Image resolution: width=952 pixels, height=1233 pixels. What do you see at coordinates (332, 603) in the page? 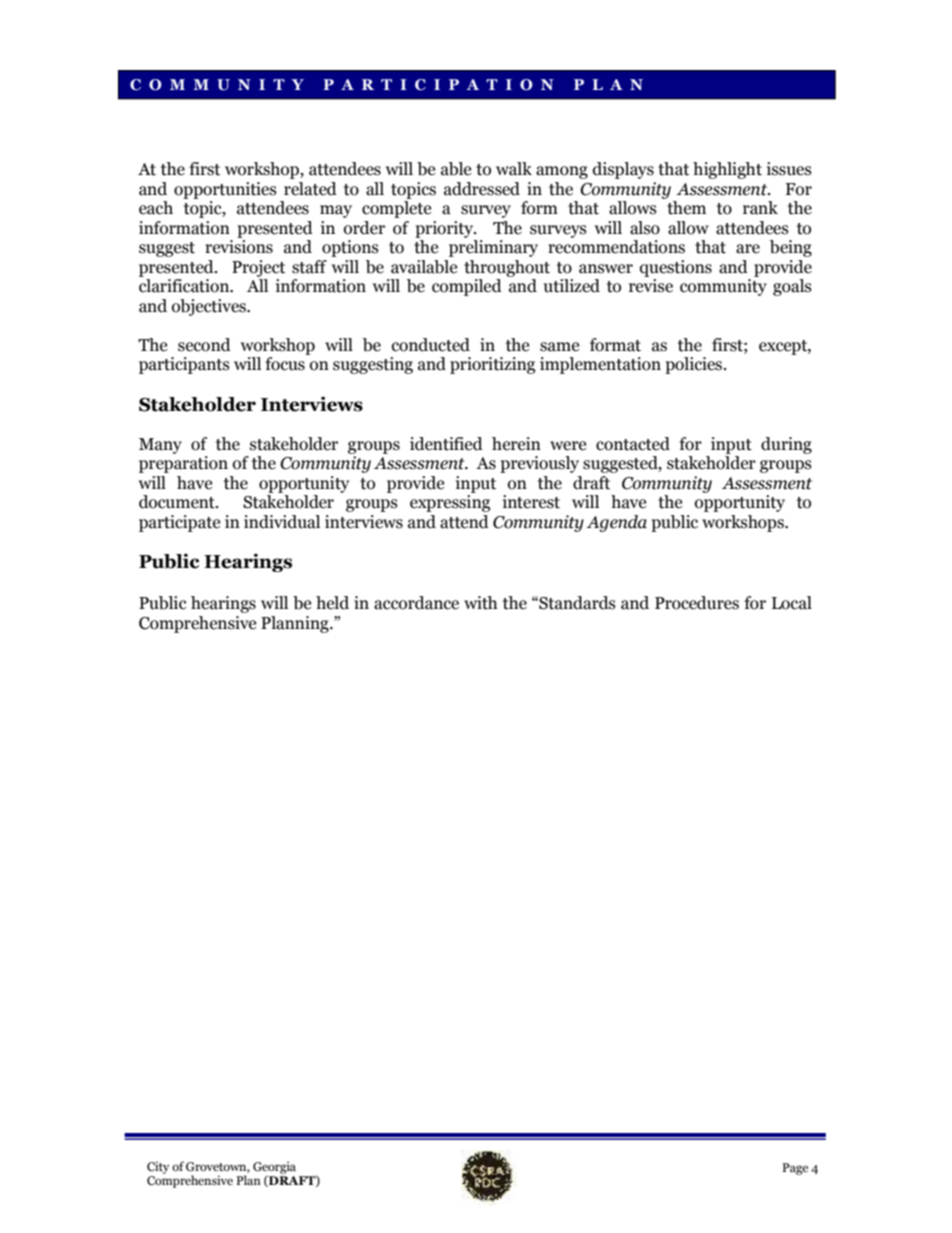
I see `held` at bounding box center [332, 603].
